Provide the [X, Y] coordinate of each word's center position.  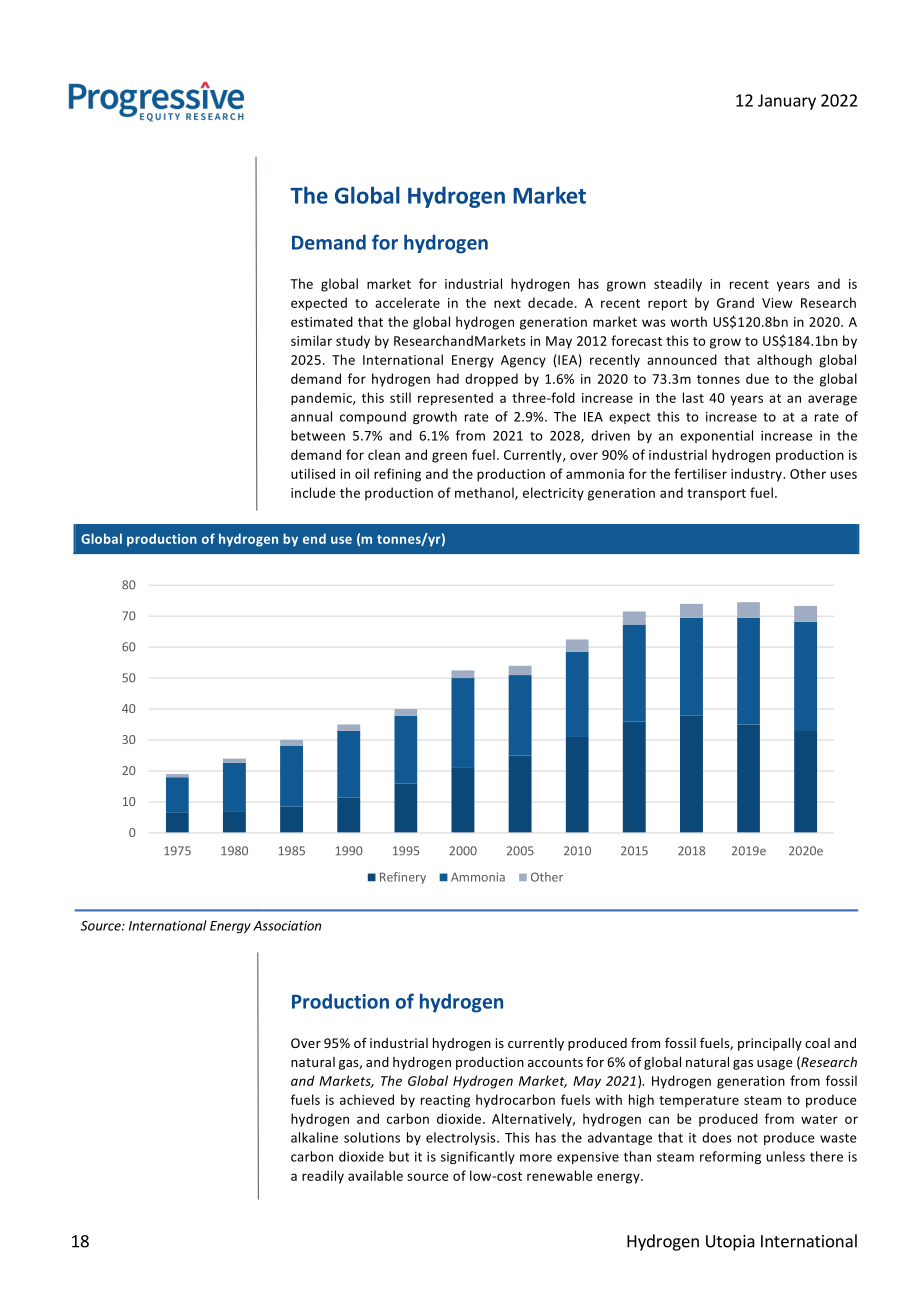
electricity [553, 494]
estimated [322, 321]
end [314, 538]
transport [716, 495]
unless [786, 1156]
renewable [560, 1175]
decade [550, 302]
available [375, 1175]
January [787, 102]
